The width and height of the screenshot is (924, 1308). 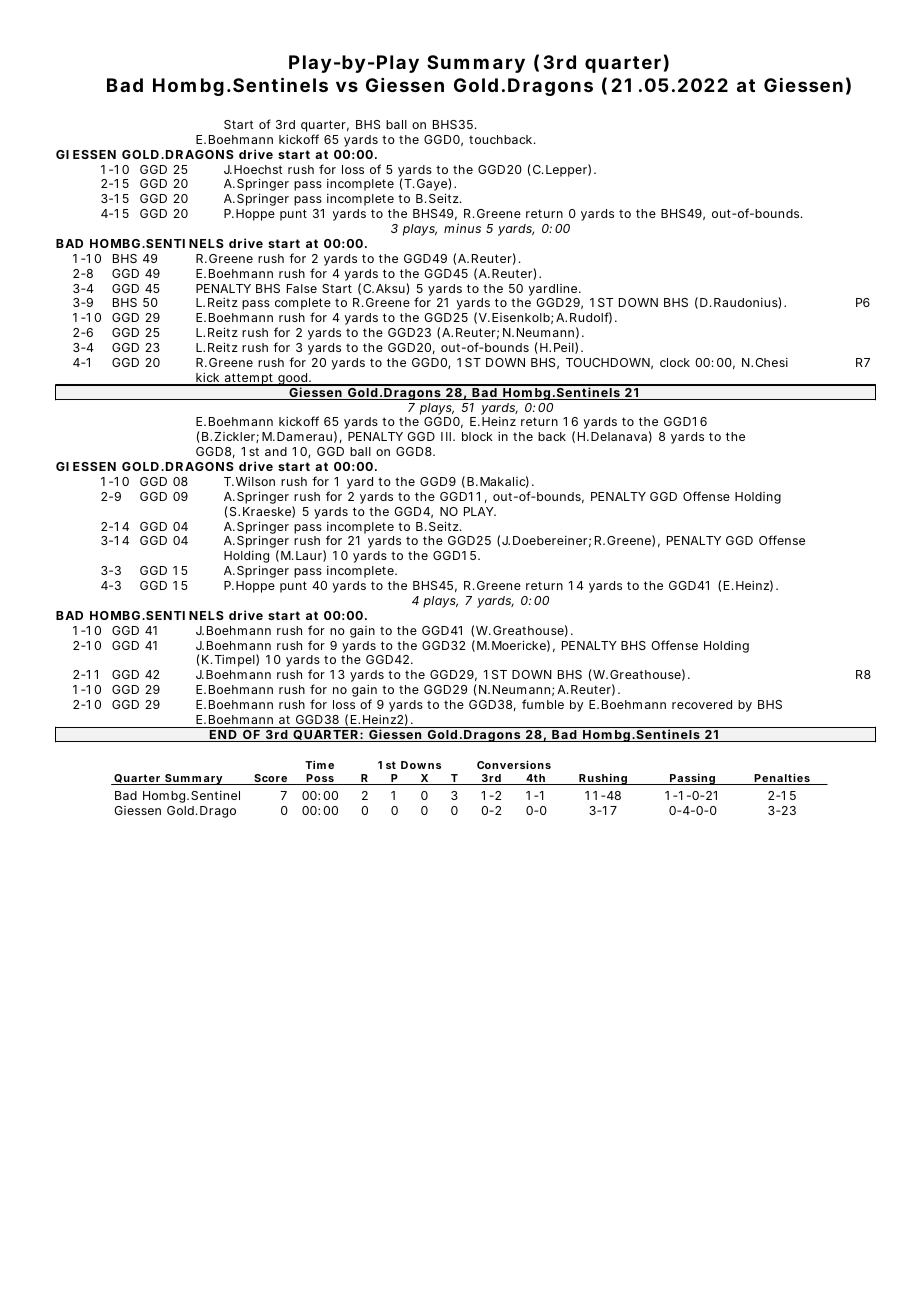 I want to click on clock, so click(x=675, y=362).
